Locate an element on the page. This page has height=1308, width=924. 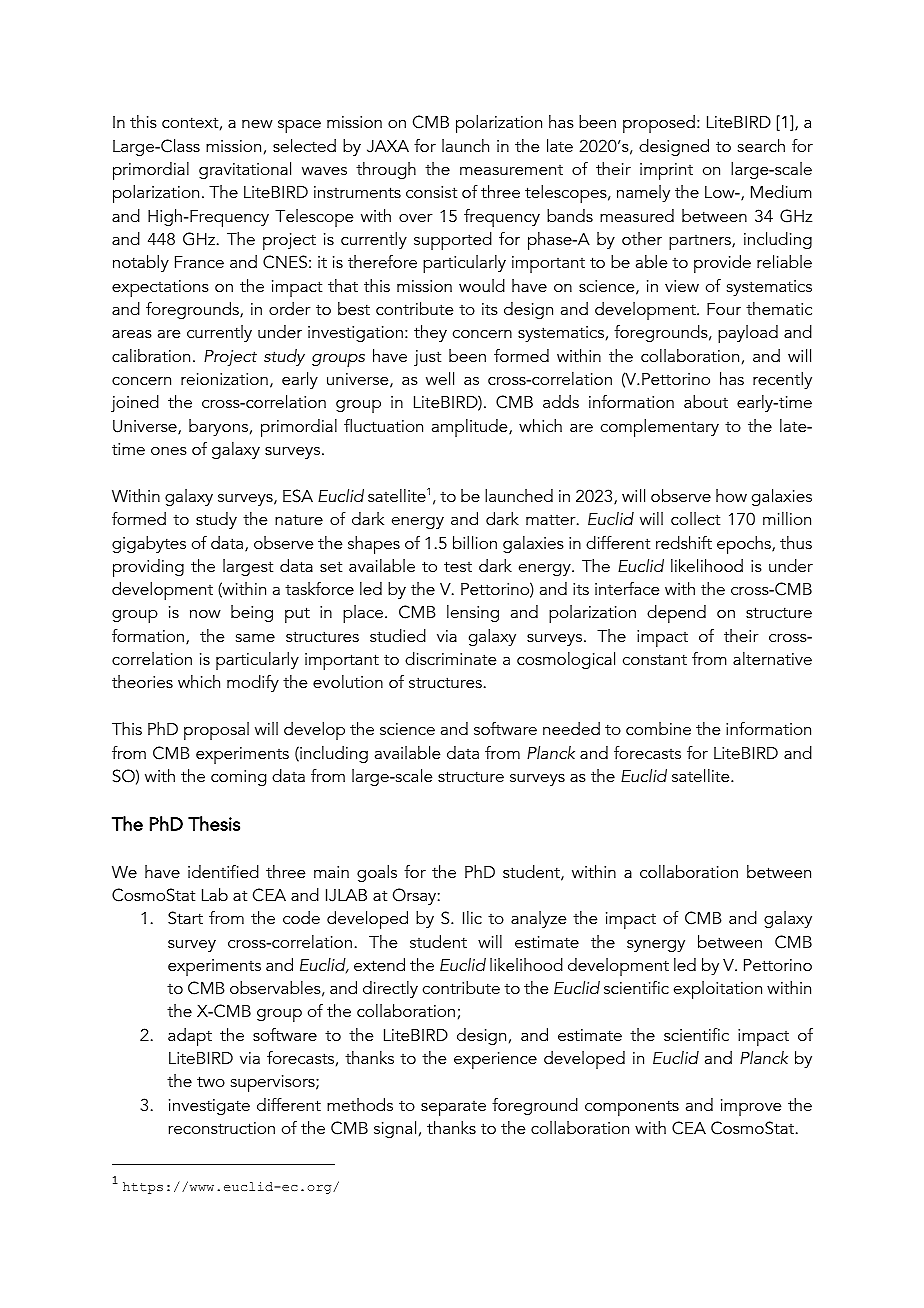
needed is located at coordinates (571, 728).
